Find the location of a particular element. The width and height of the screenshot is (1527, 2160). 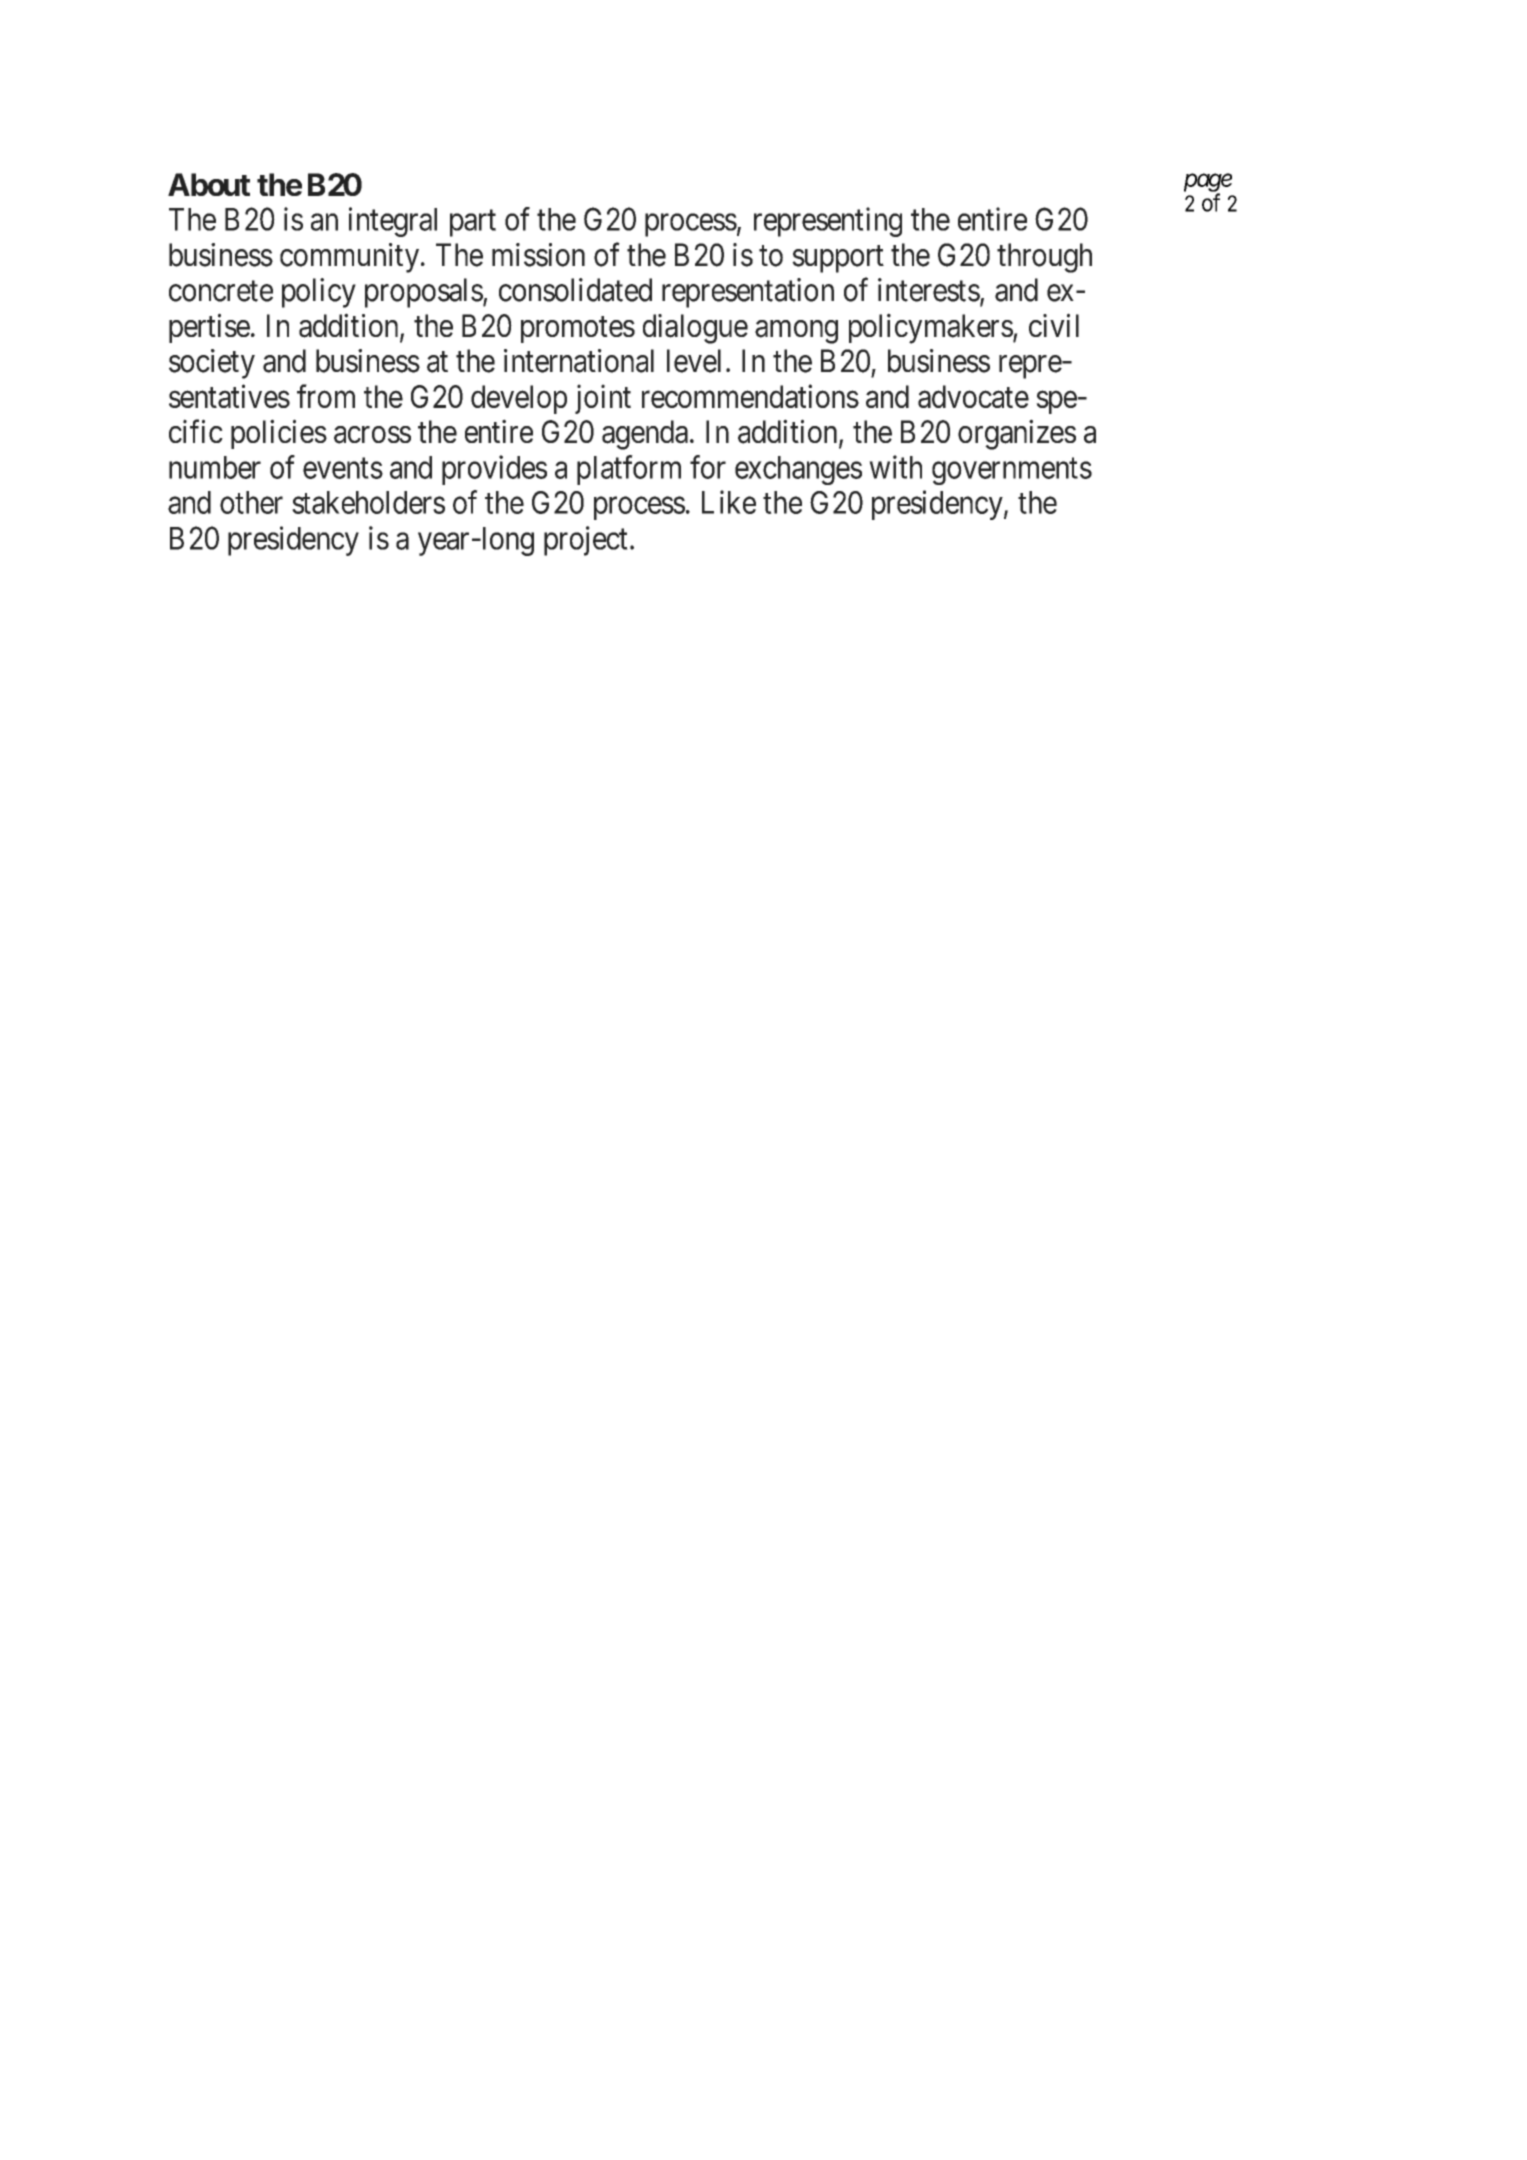

project is located at coordinates (586, 541).
